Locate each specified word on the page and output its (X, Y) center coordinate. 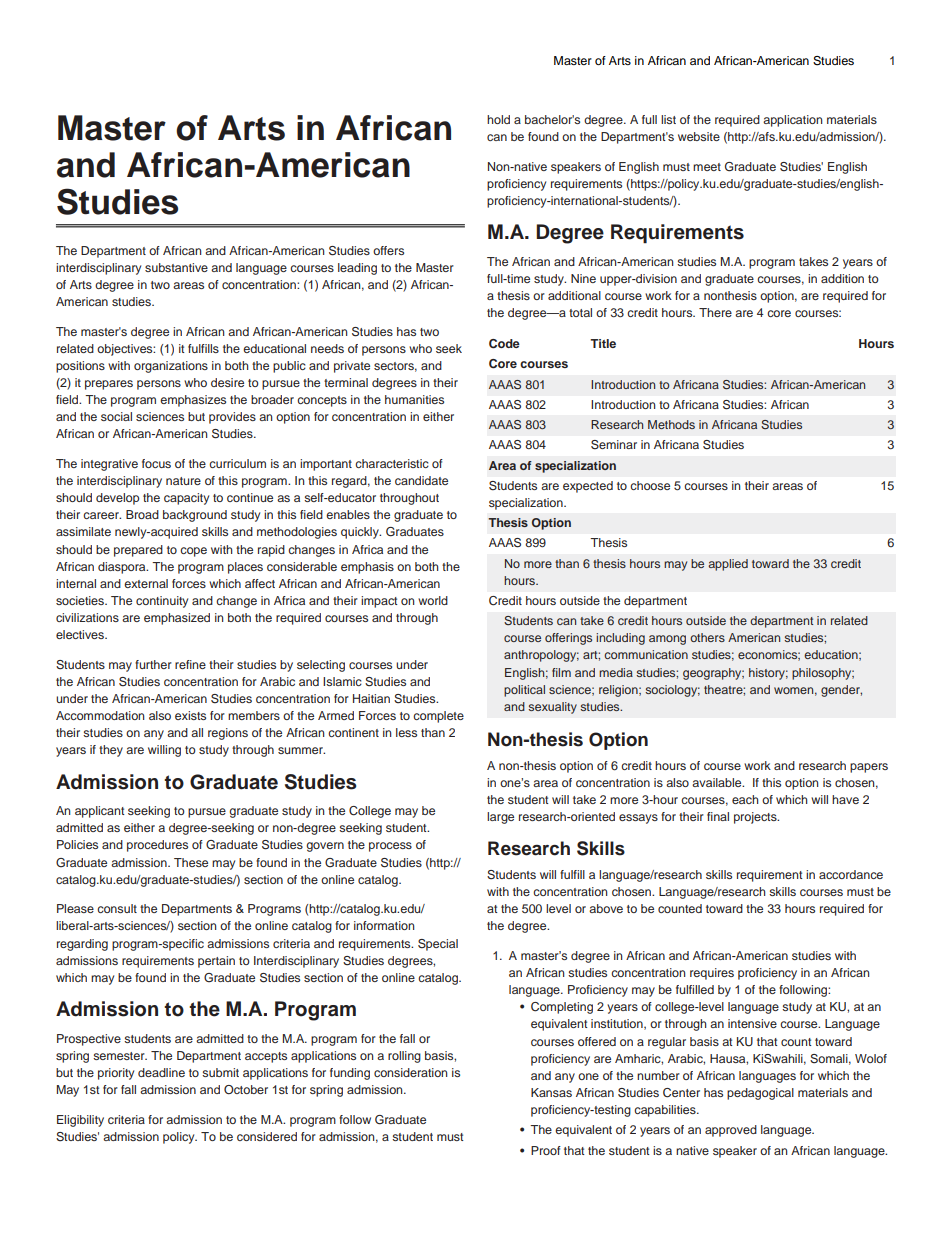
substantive (176, 267)
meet (707, 167)
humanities (414, 399)
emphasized (177, 619)
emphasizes (193, 401)
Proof (546, 1150)
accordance (851, 874)
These (191, 862)
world (433, 600)
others (707, 637)
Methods (671, 424)
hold (498, 119)
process (390, 847)
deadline (161, 1072)
